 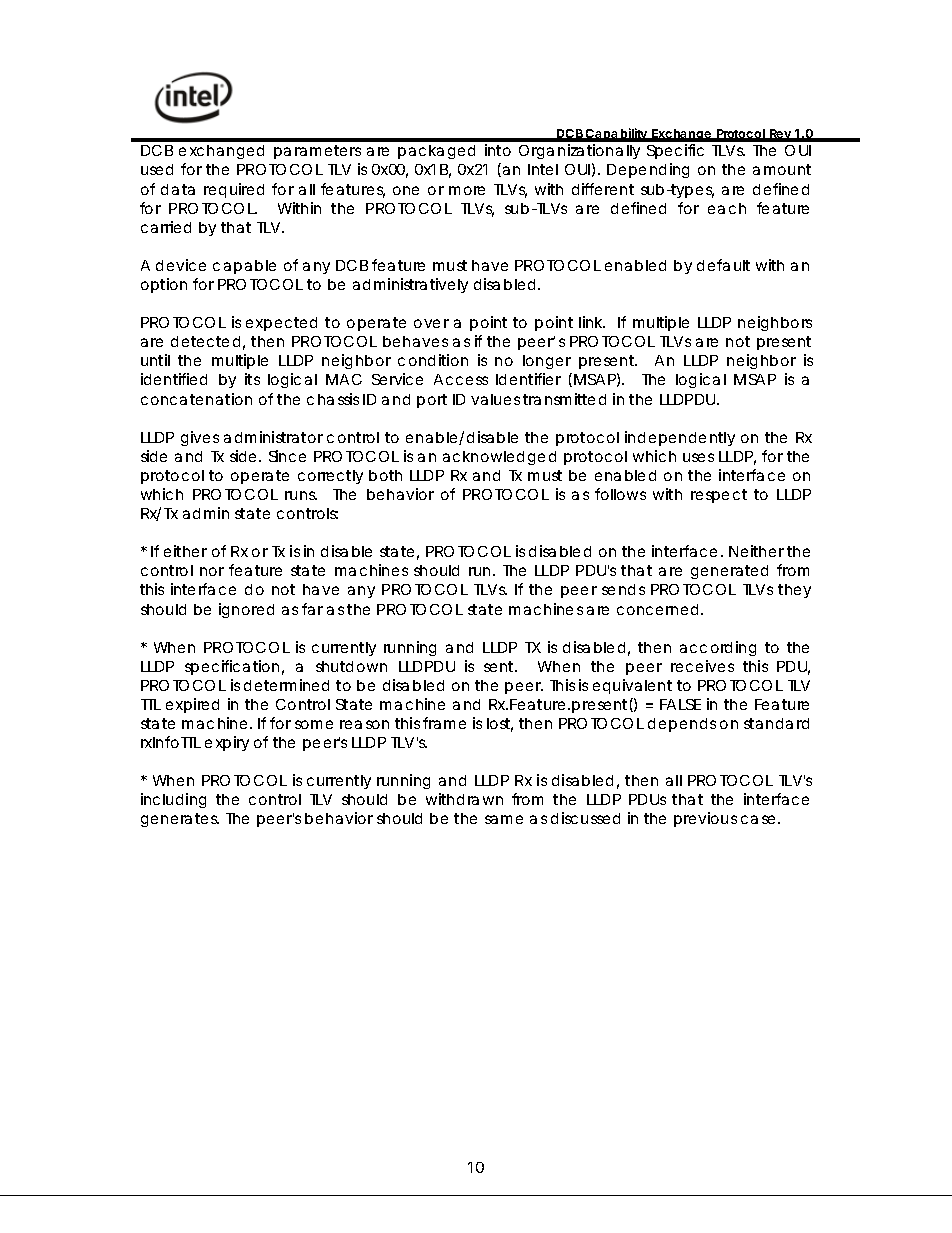 What do you see at coordinates (173, 800) in the image?
I see `including` at bounding box center [173, 800].
